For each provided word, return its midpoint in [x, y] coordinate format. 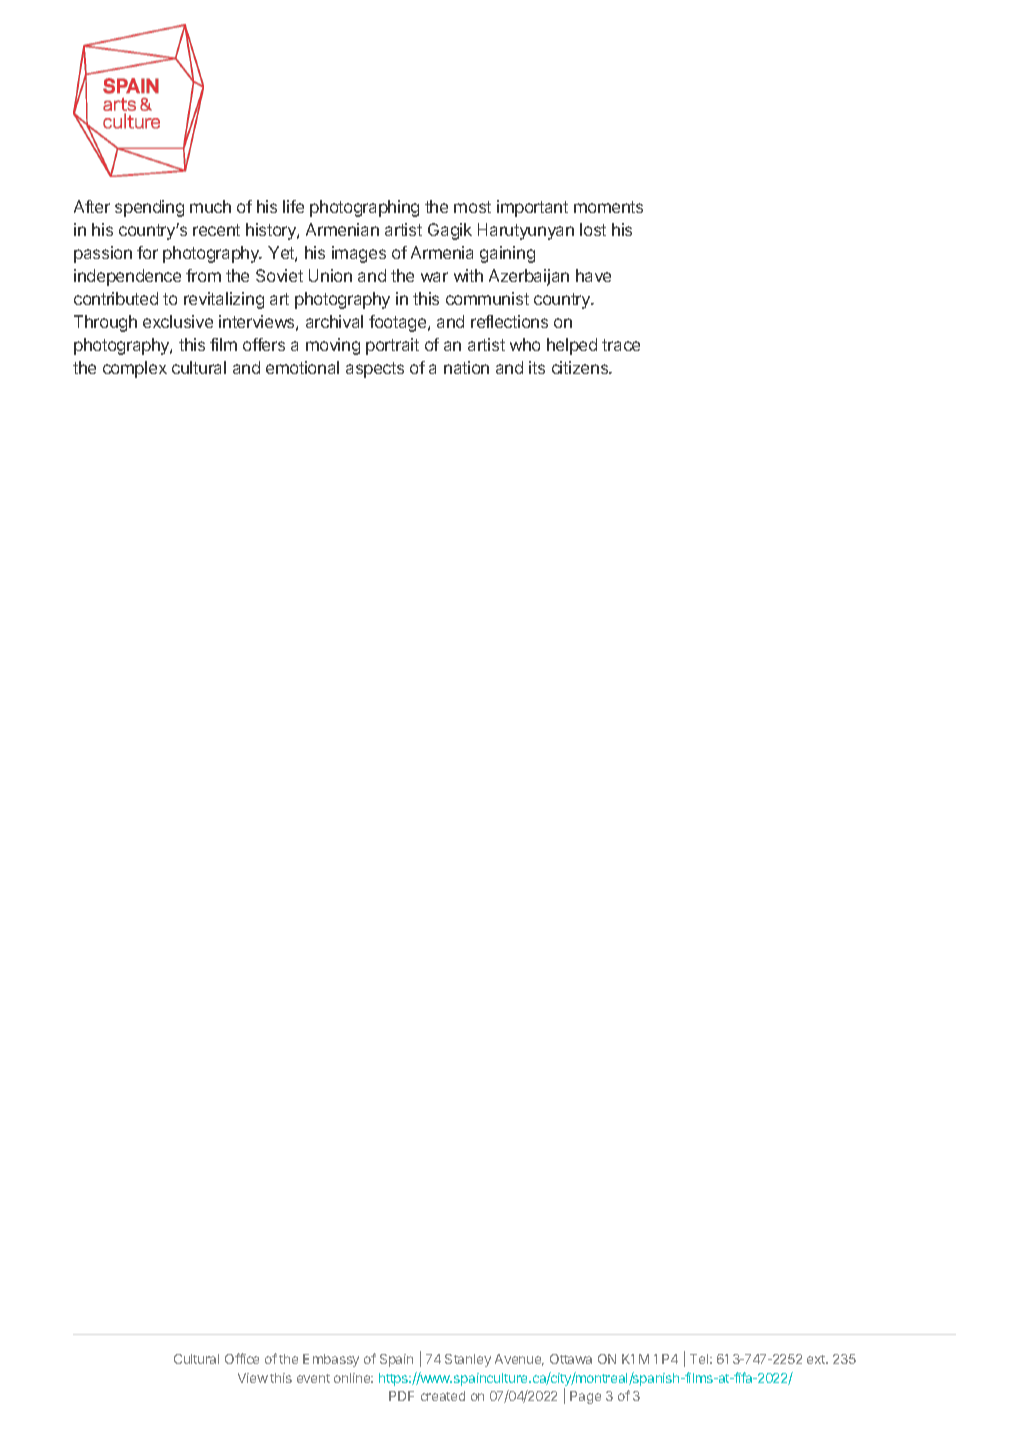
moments [608, 207]
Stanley [468, 1360]
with [468, 275]
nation [466, 367]
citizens [581, 367]
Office [242, 1358]
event [313, 1378]
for [147, 252]
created [443, 1396]
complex [135, 369]
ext [817, 1359]
